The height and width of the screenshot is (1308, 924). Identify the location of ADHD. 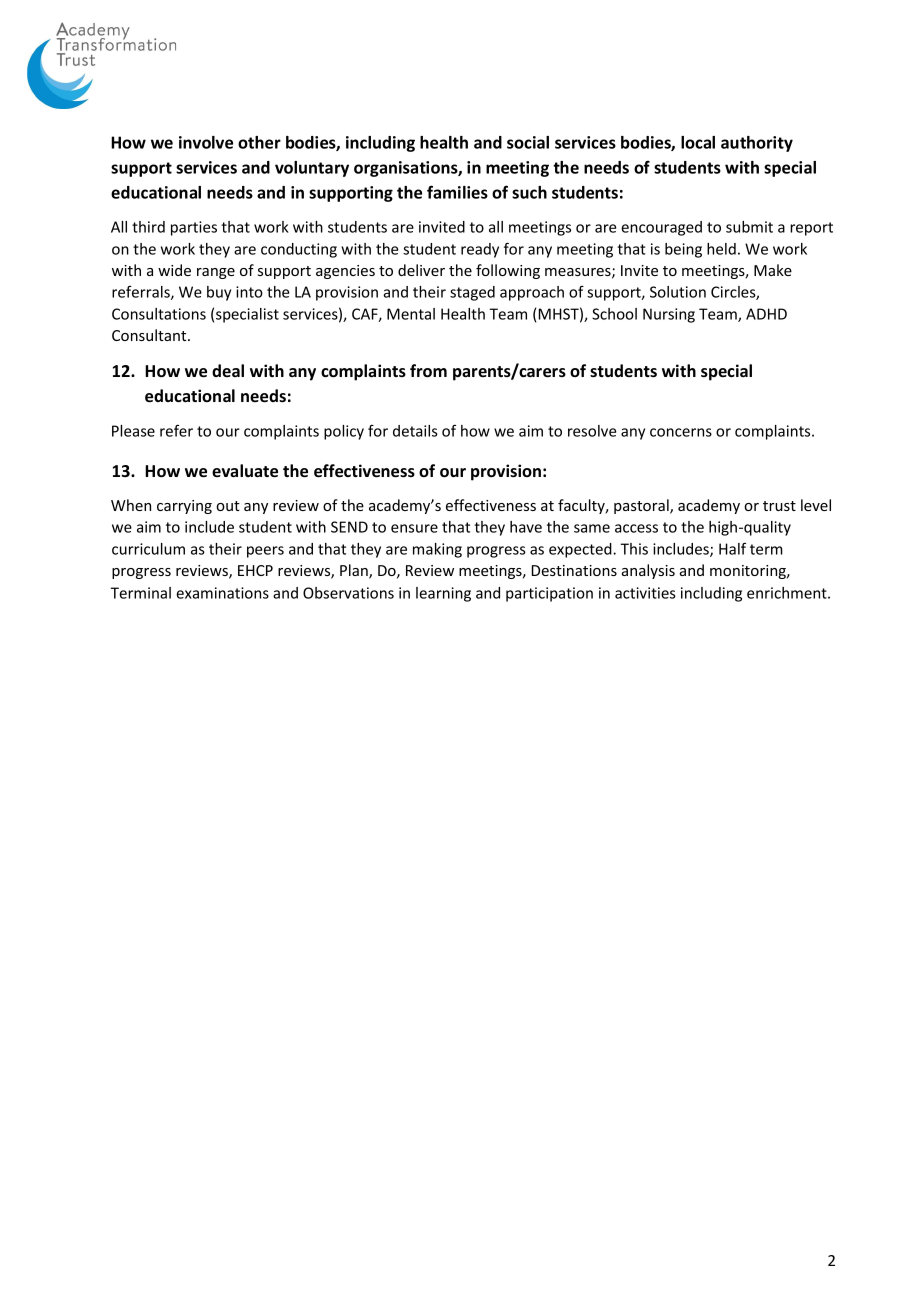
(766, 314).
